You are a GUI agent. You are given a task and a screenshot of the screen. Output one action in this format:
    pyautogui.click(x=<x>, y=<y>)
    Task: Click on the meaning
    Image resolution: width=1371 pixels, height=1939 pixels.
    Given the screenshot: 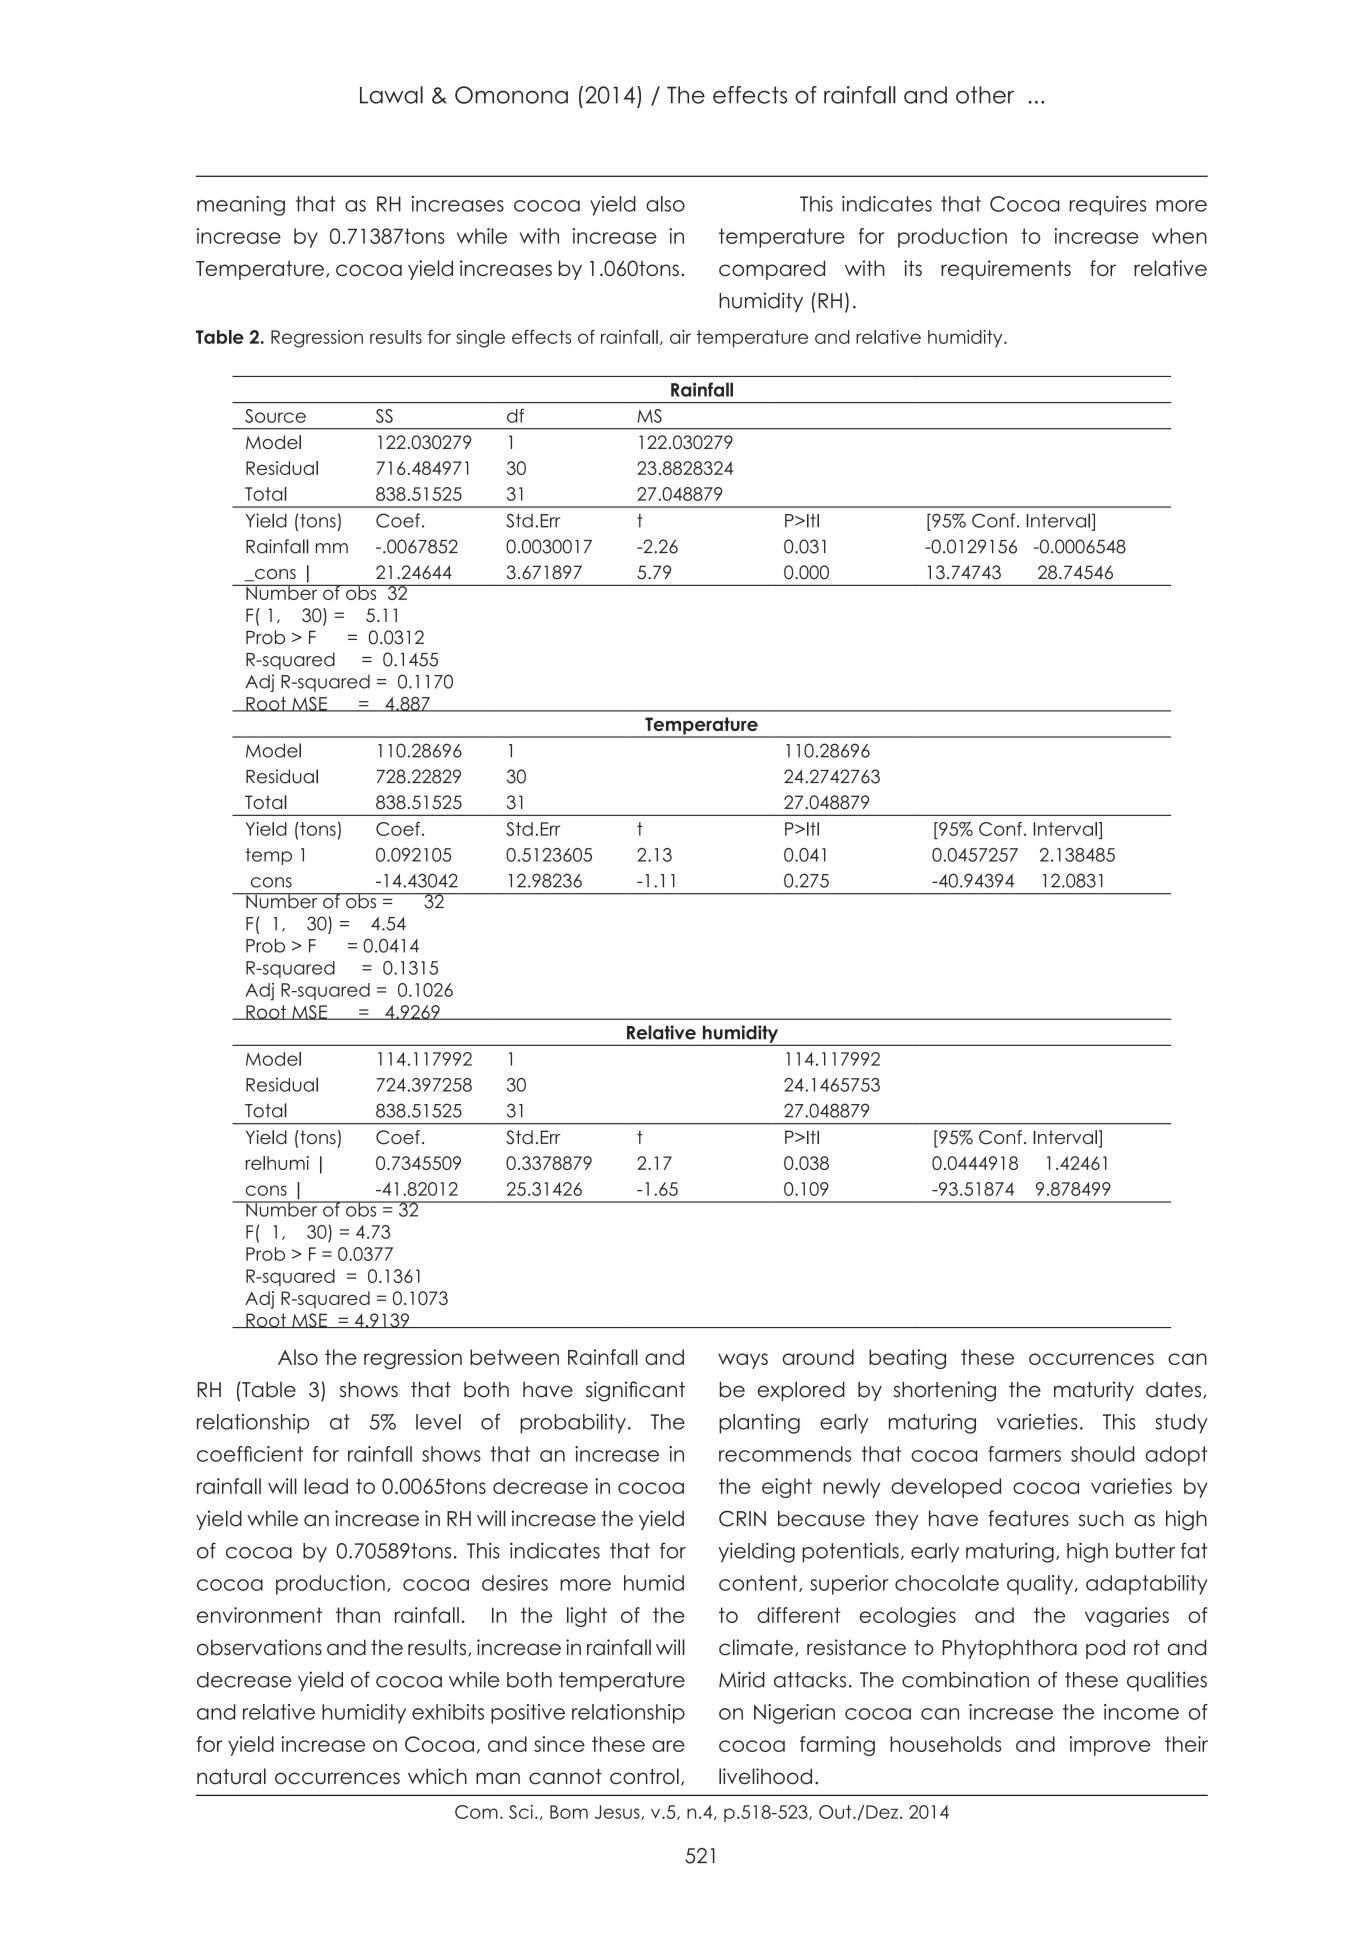 What is the action you would take?
    pyautogui.click(x=241, y=206)
